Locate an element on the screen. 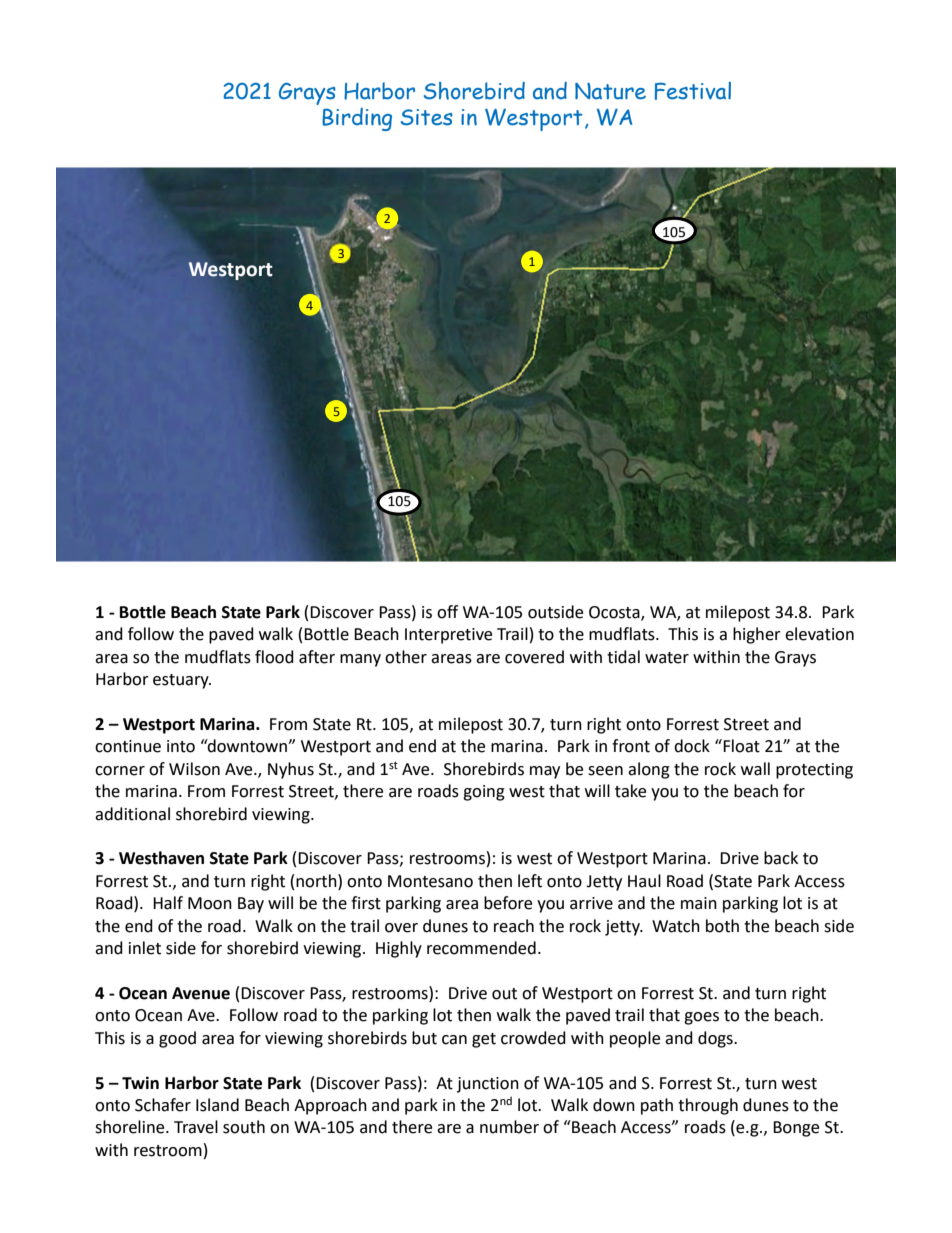  Festival is located at coordinates (693, 91).
